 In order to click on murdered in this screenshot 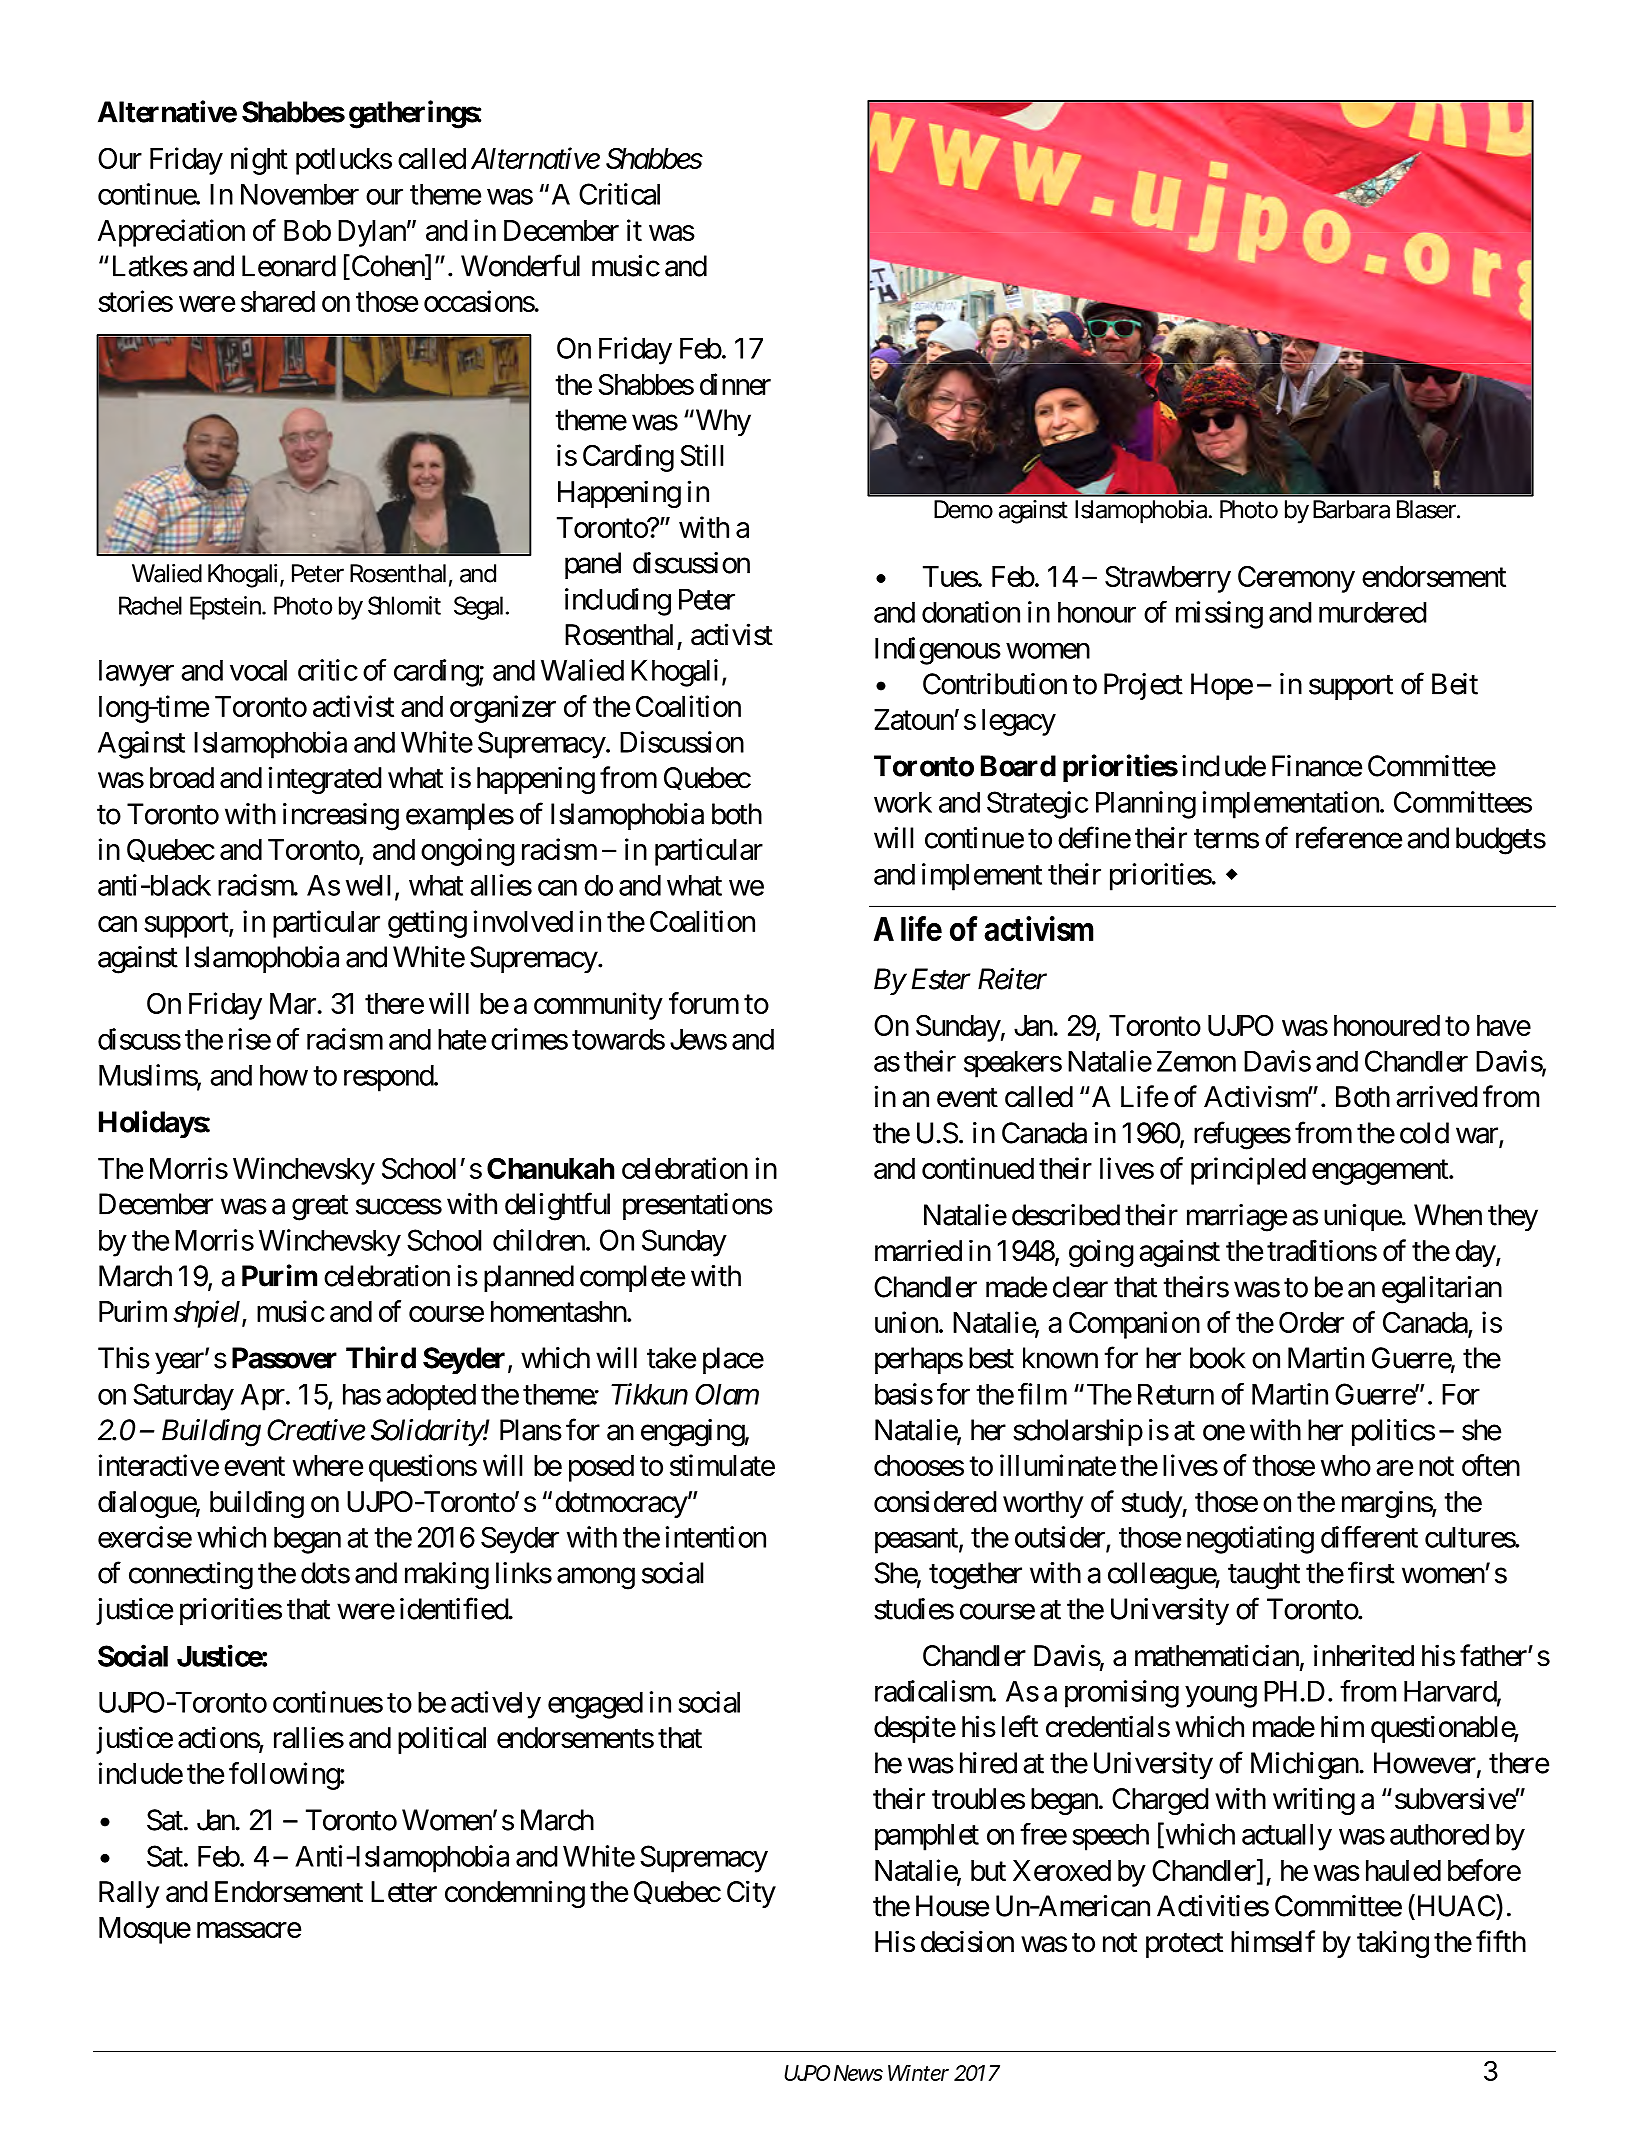, I will do `click(1373, 612)`.
